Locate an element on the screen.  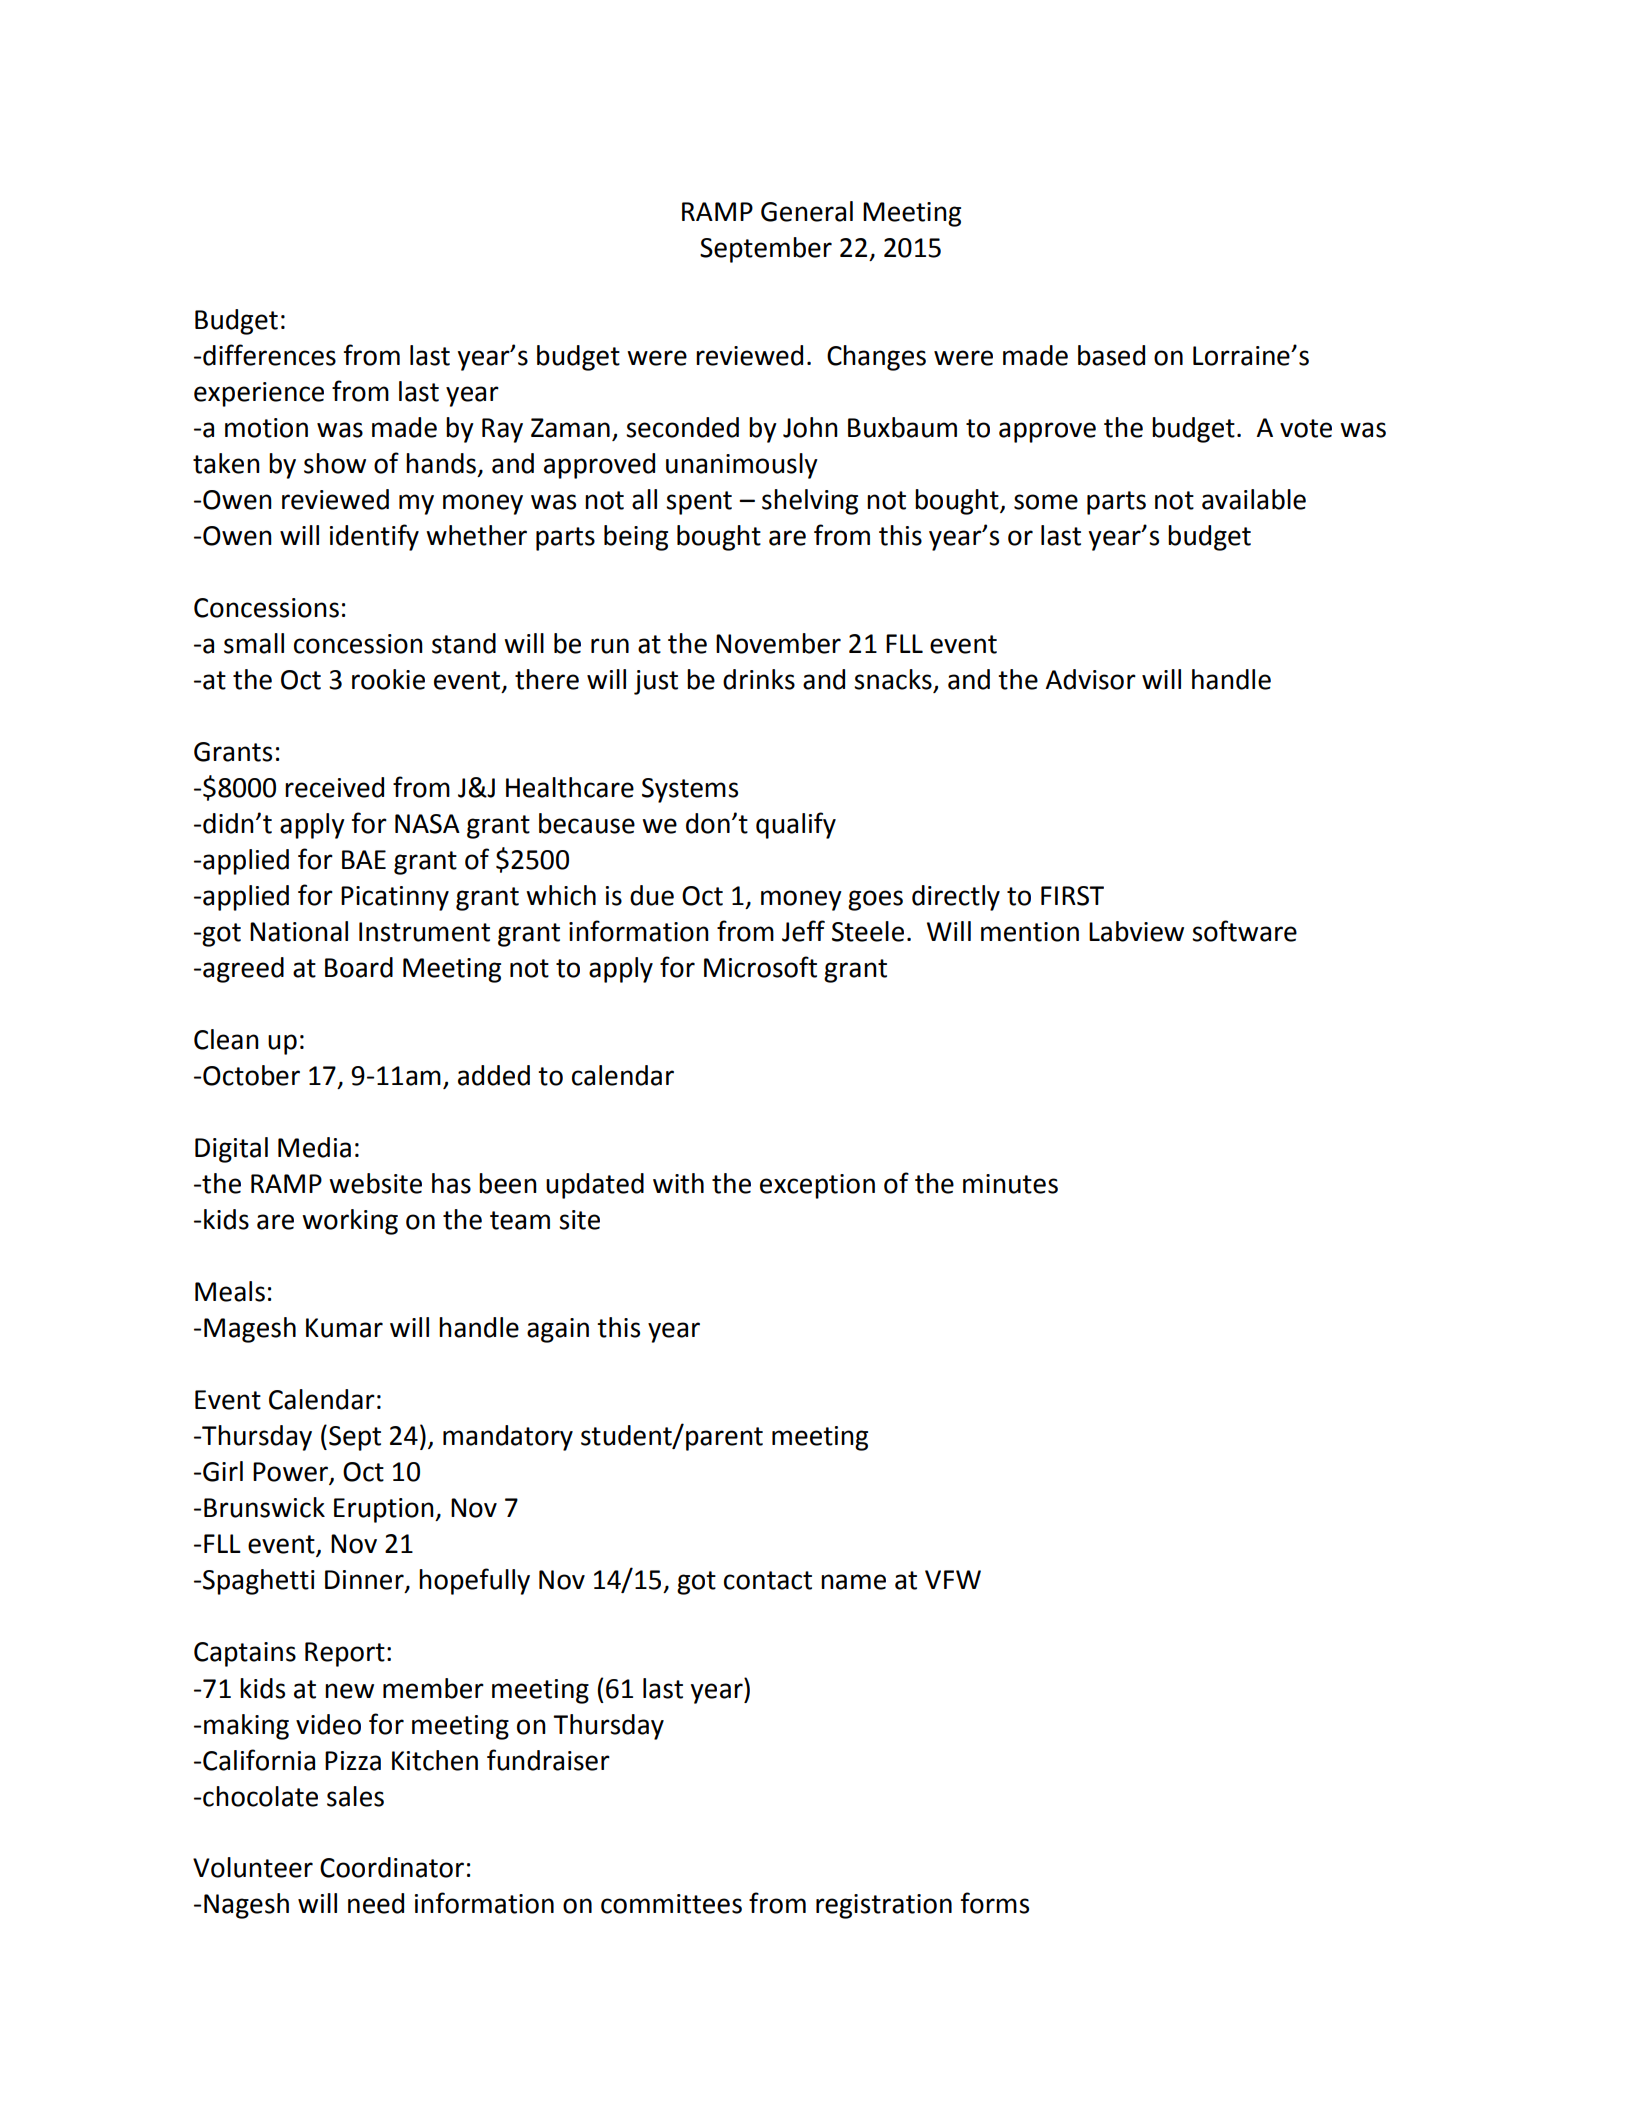
General is located at coordinates (807, 211).
